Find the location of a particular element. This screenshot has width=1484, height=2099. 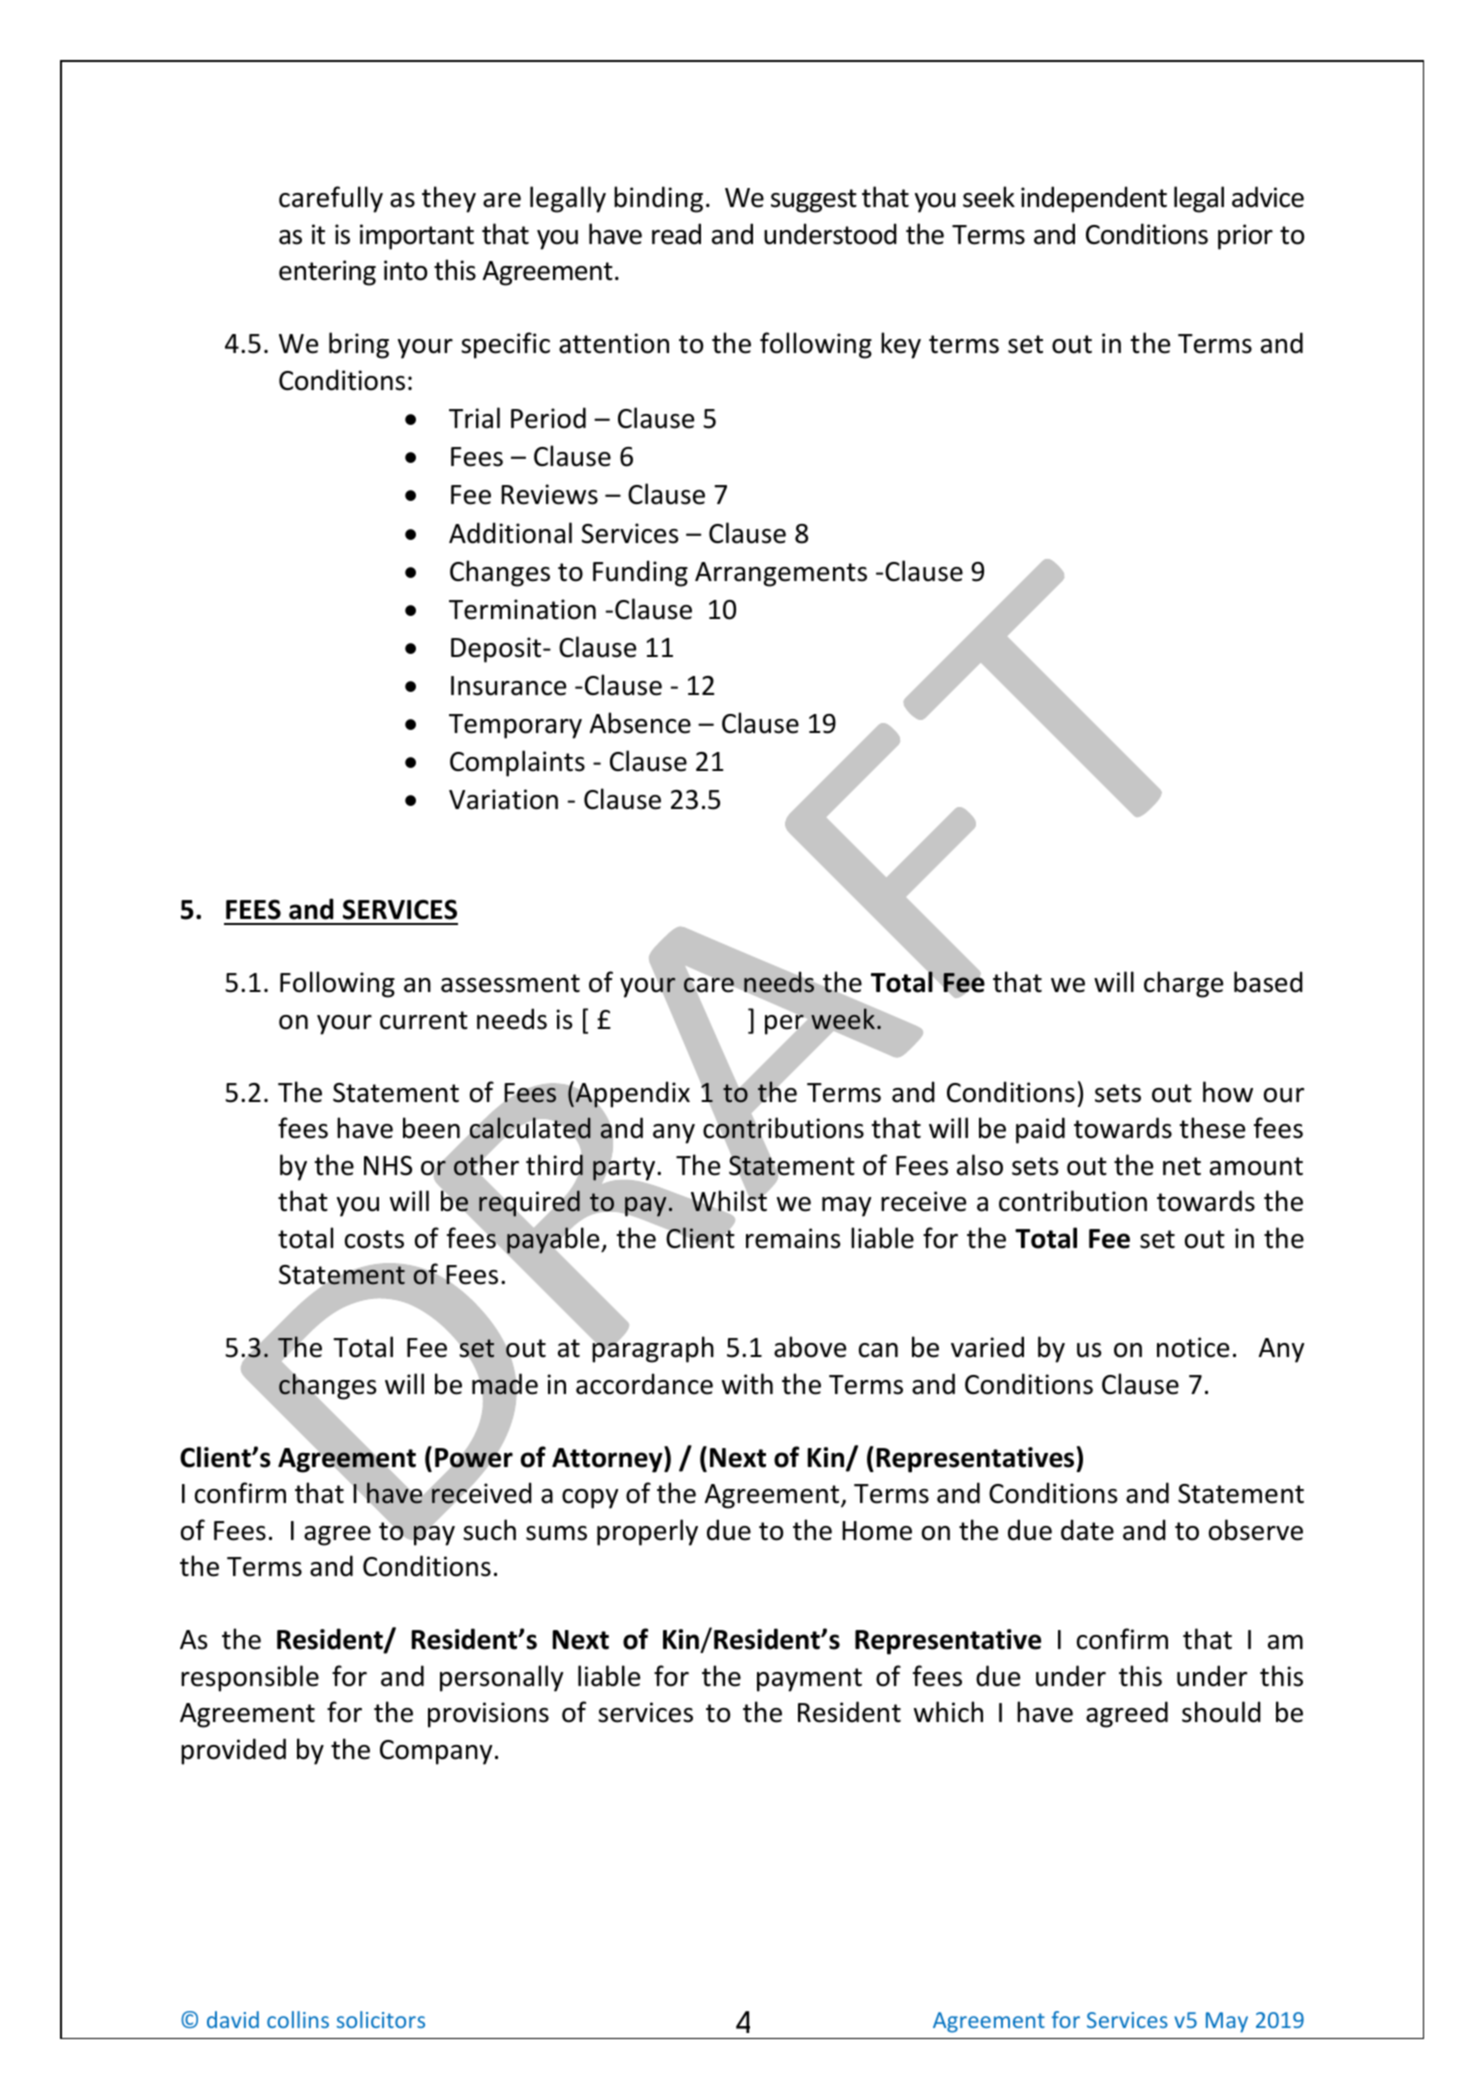

Absence is located at coordinates (640, 723).
